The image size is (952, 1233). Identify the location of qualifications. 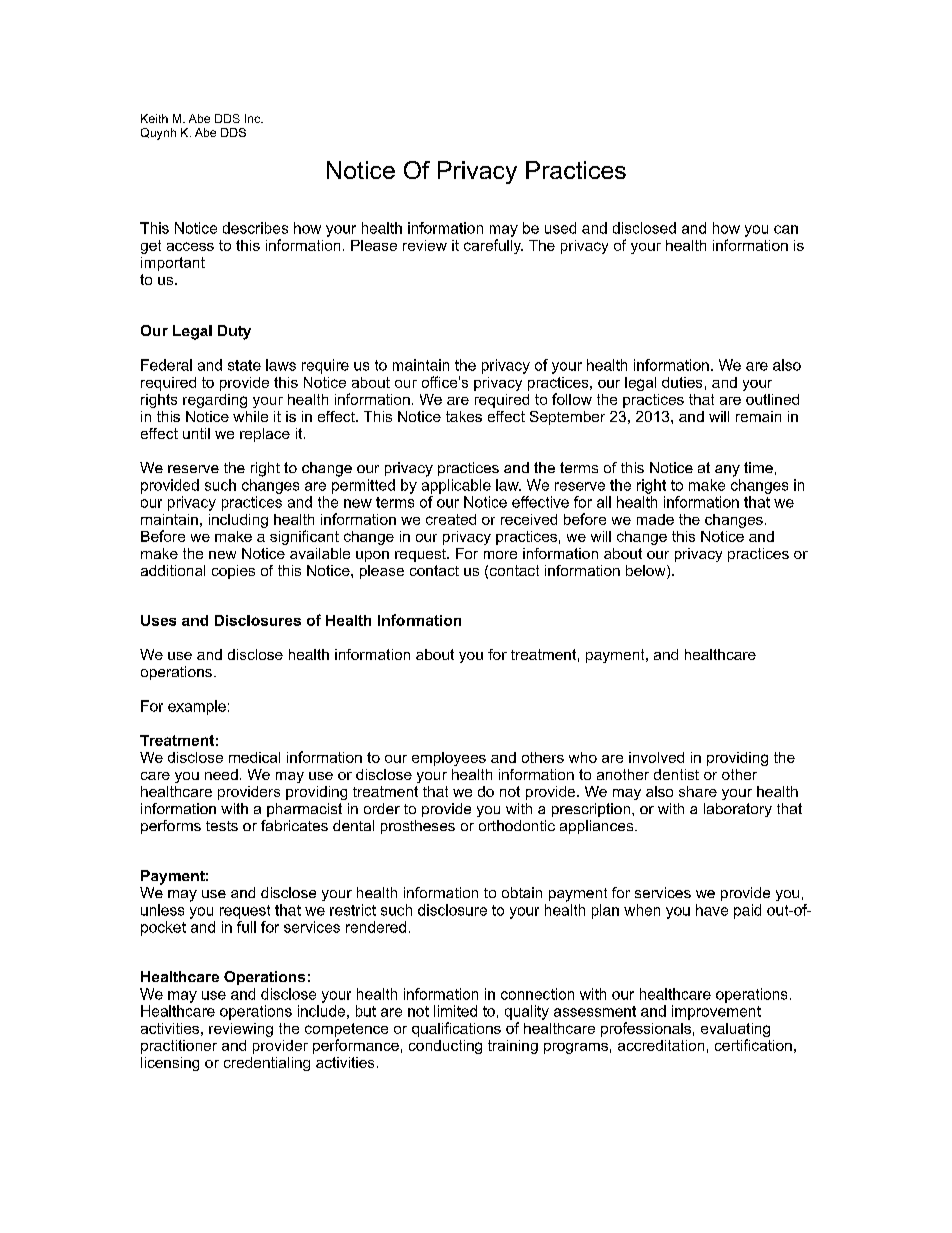
(456, 1029).
